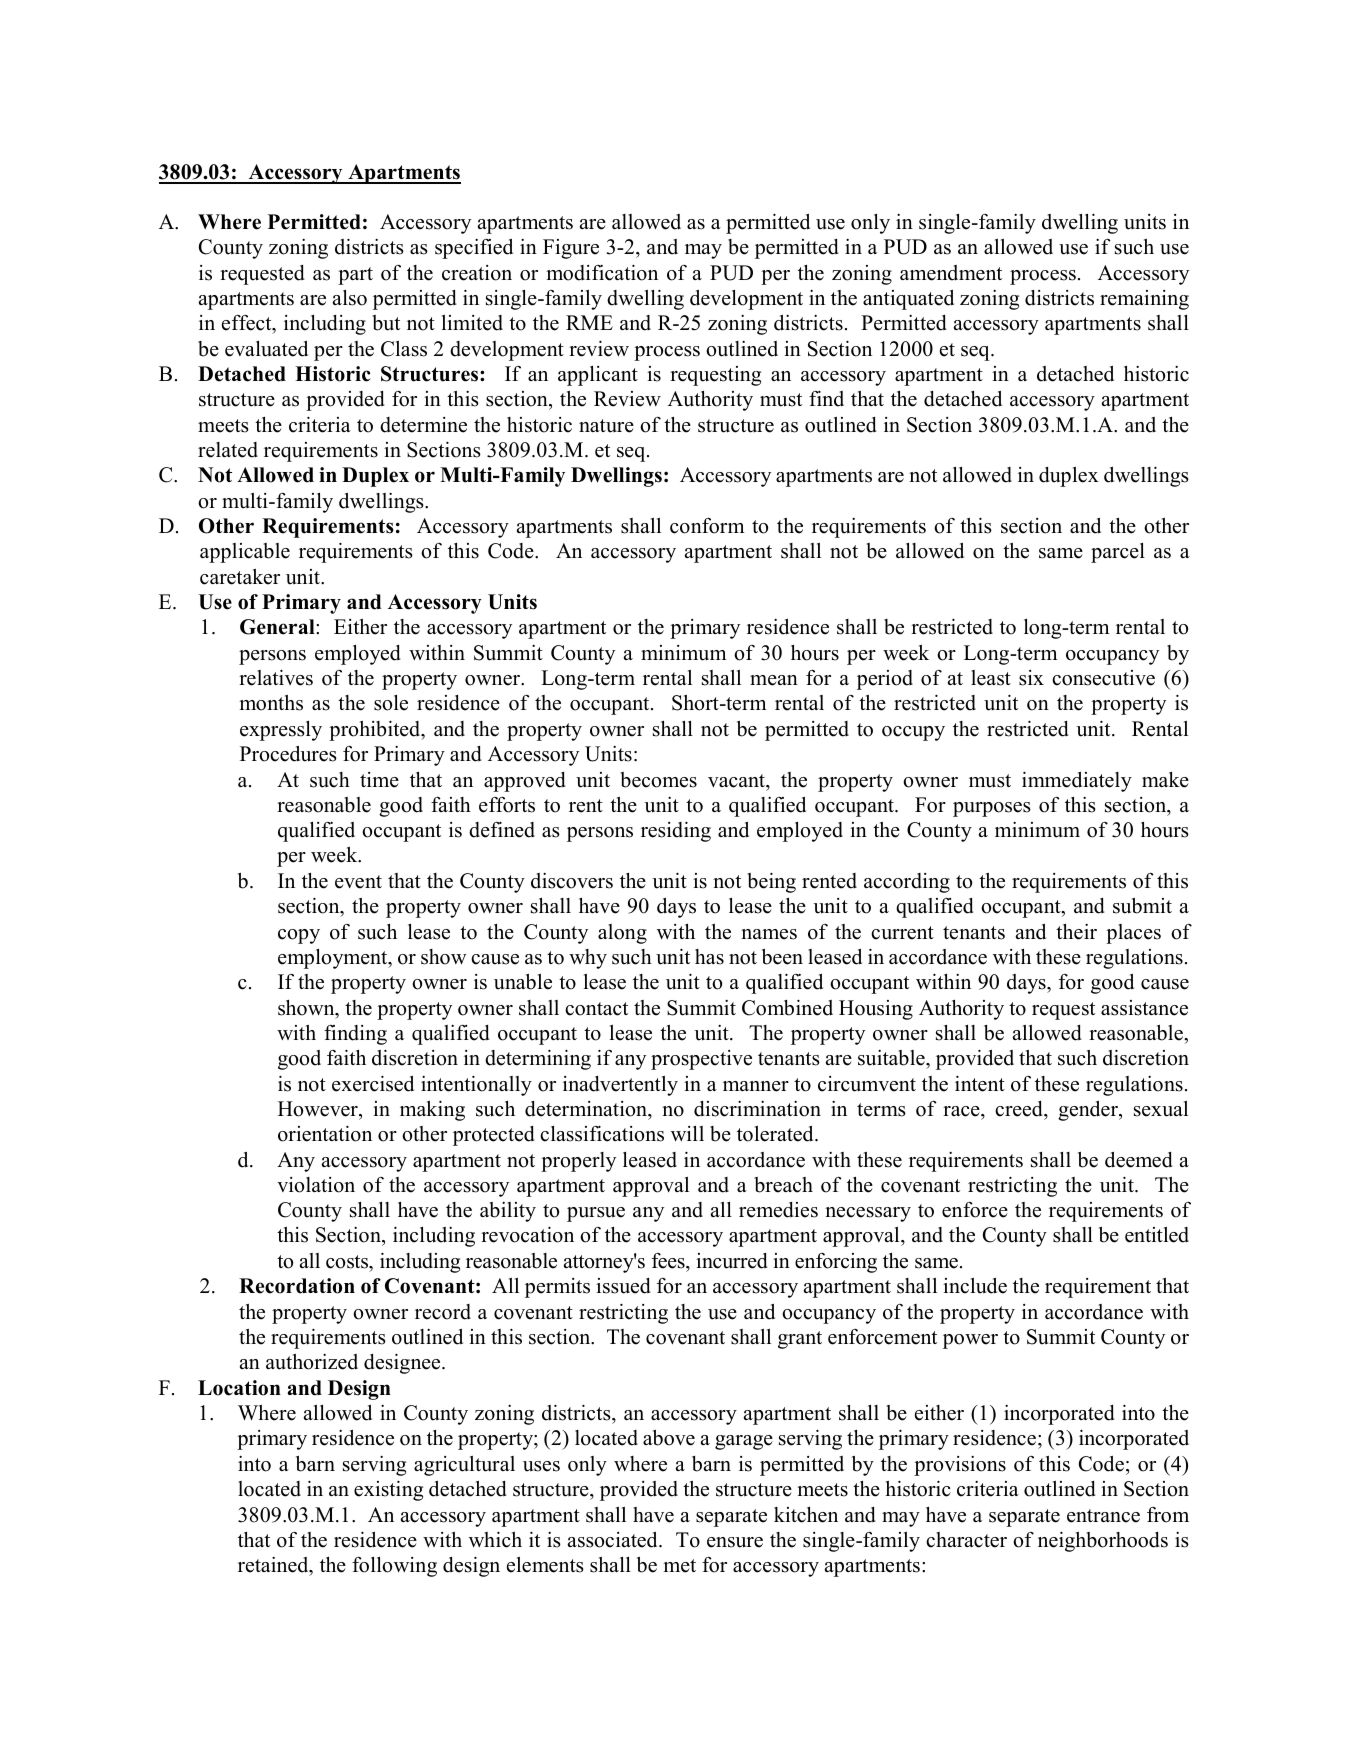 This screenshot has width=1348, height=1745. What do you see at coordinates (388, 1490) in the screenshot?
I see `existing` at bounding box center [388, 1490].
